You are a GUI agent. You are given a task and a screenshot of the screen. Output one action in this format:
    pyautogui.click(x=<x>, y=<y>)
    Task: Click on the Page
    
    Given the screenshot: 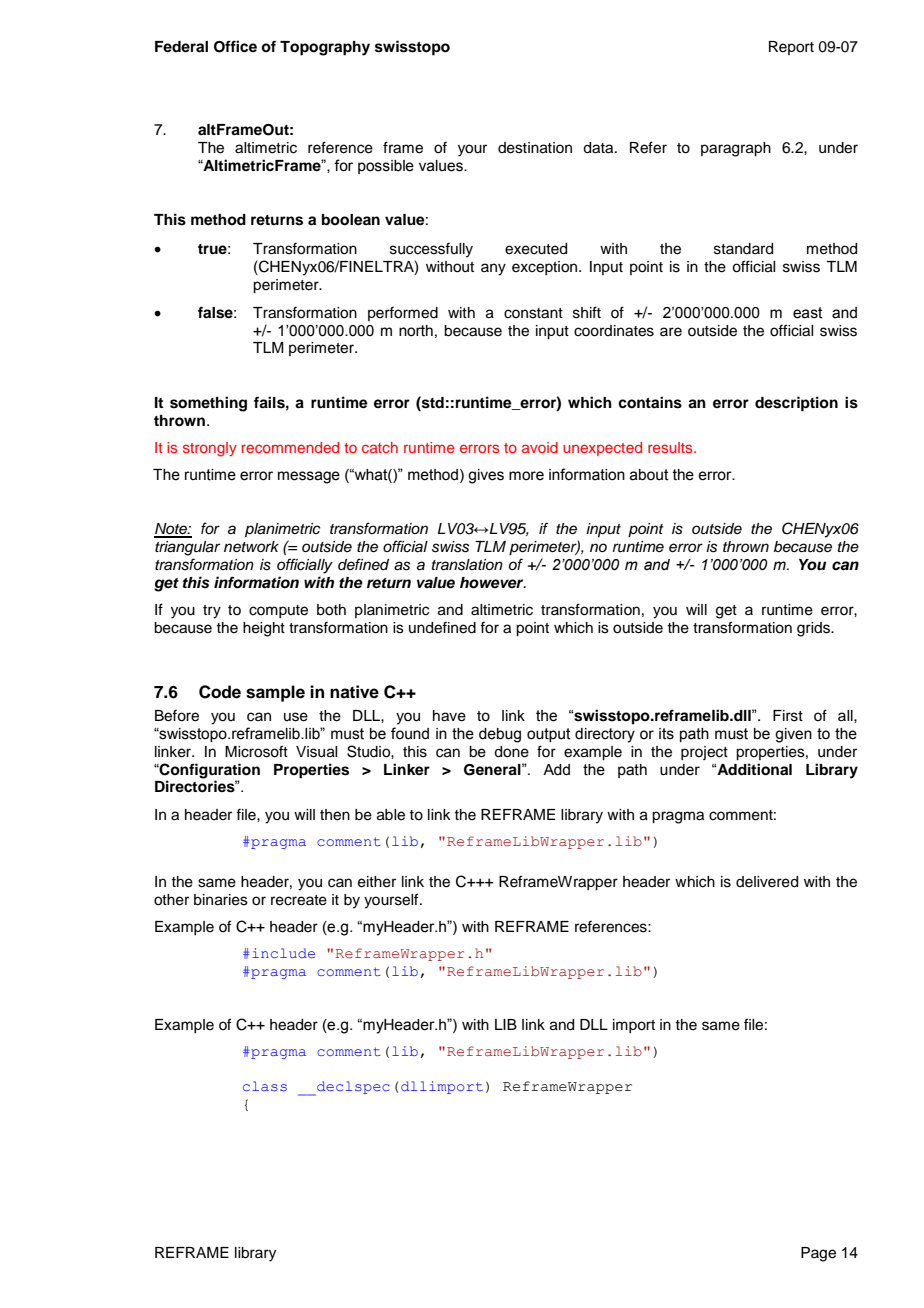 What is the action you would take?
    pyautogui.click(x=818, y=1254)
